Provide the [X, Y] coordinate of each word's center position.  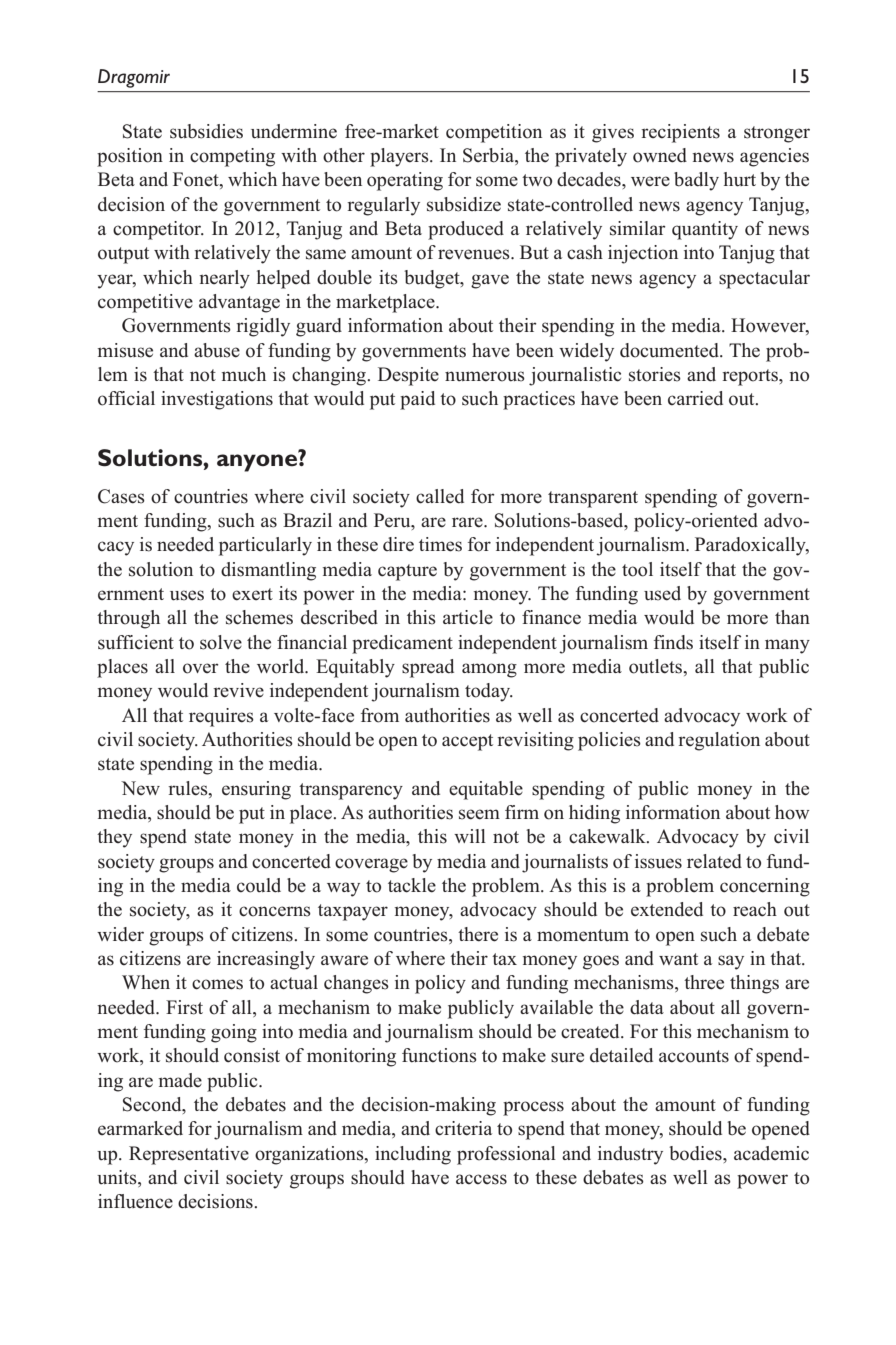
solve [221, 642]
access [481, 1179]
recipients [680, 133]
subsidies [206, 131]
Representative [189, 1155]
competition [494, 133]
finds [673, 642]
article [468, 617]
